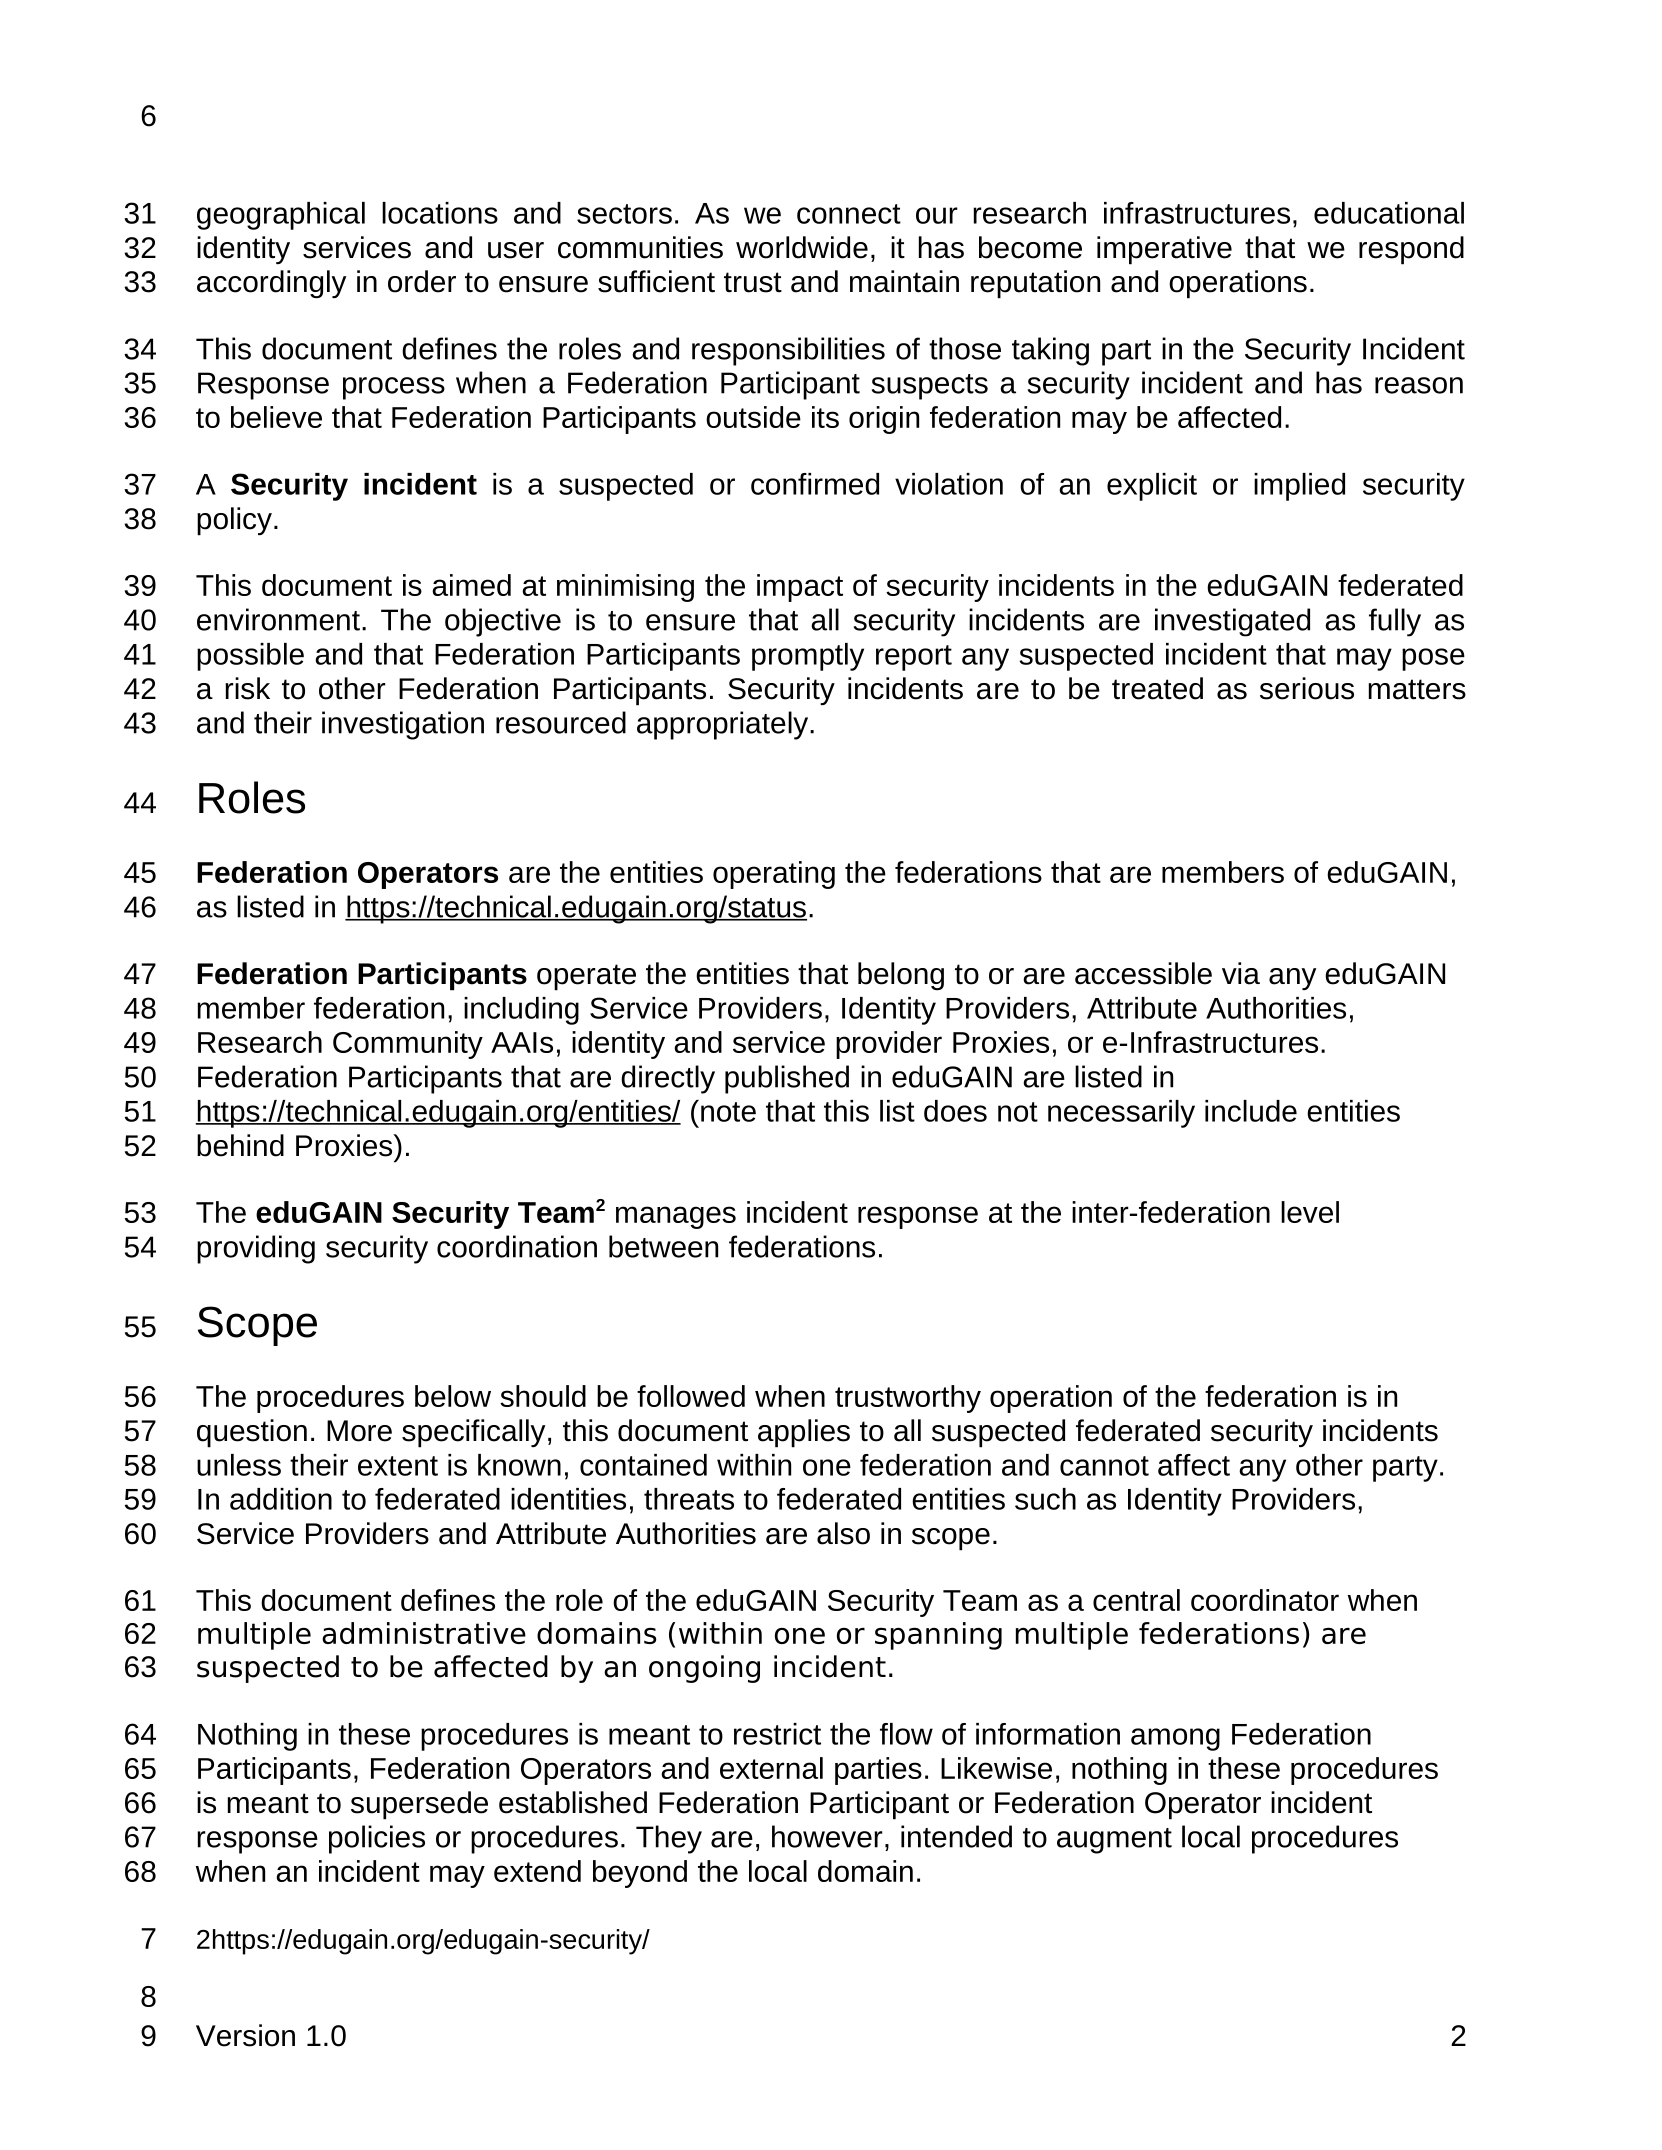 The image size is (1662, 2150). Describe the element at coordinates (1251, 1111) in the image. I see `include` at that location.
